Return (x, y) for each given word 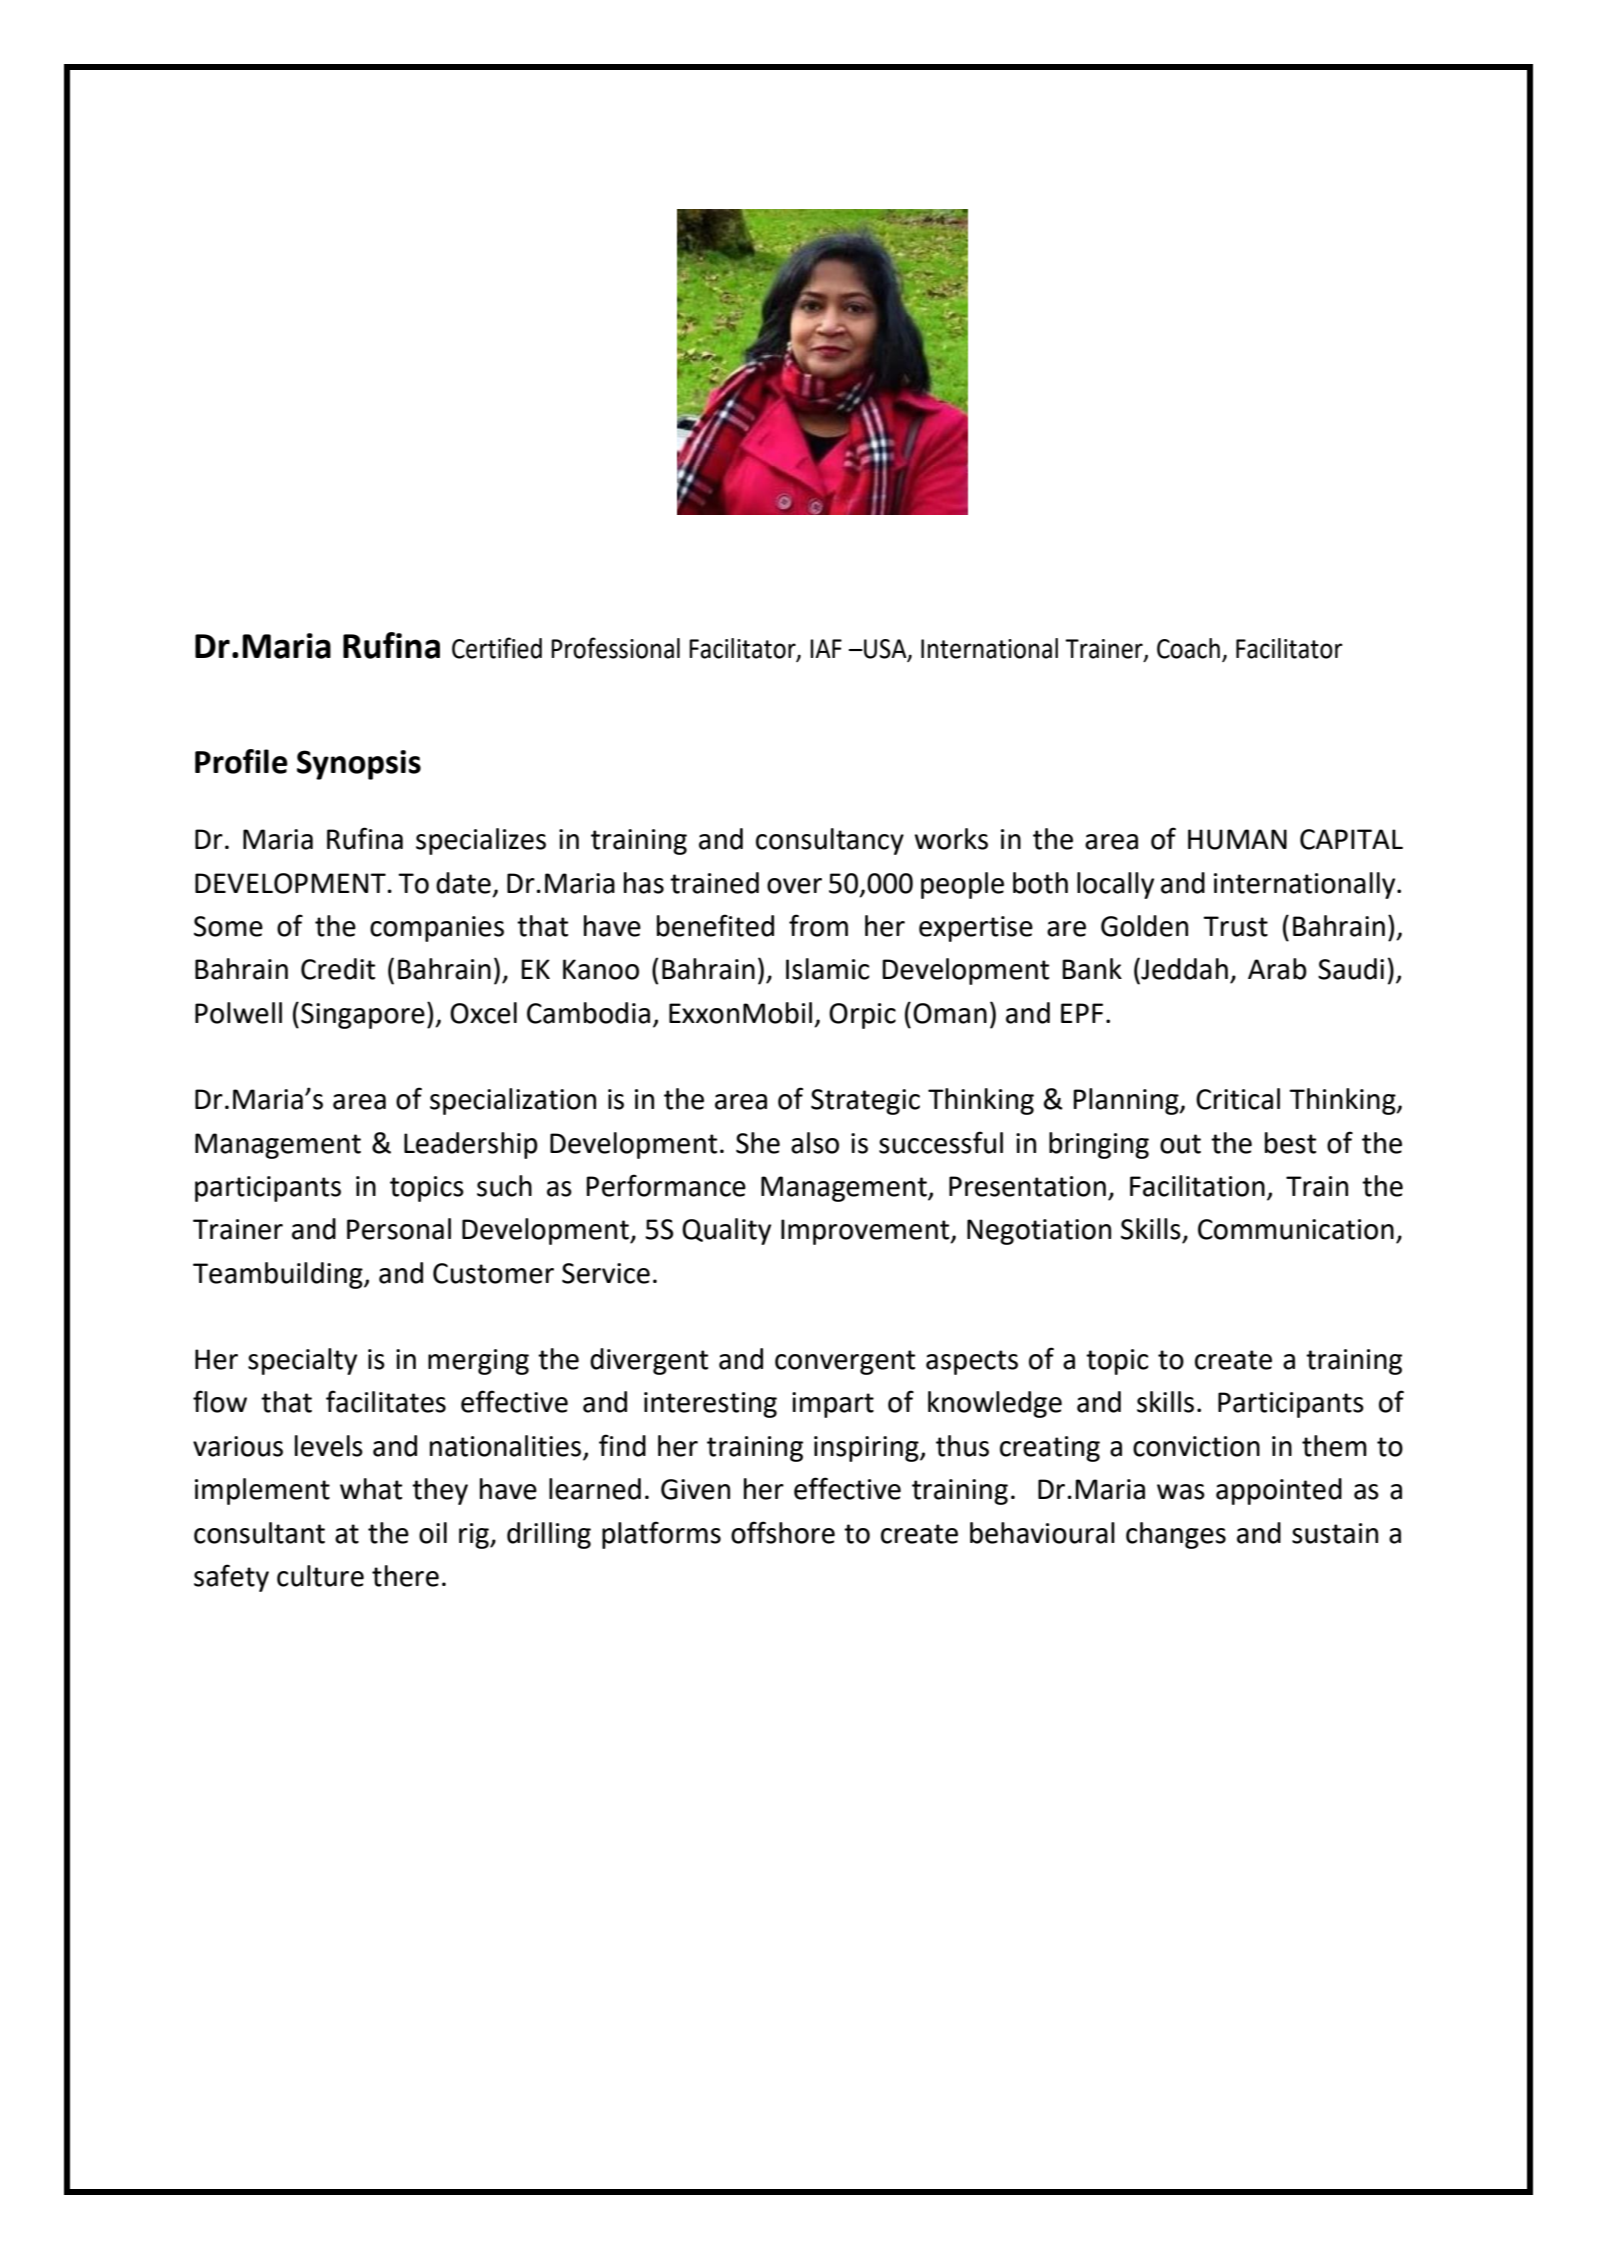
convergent (845, 1362)
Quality (726, 1231)
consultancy (830, 841)
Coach (1188, 648)
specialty (302, 1361)
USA (885, 650)
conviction (1196, 1446)
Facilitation (1197, 1186)
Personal (399, 1229)
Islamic (827, 969)
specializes (481, 841)
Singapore (363, 1016)
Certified (497, 648)
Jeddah (1183, 969)
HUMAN (1237, 839)
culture (320, 1576)
